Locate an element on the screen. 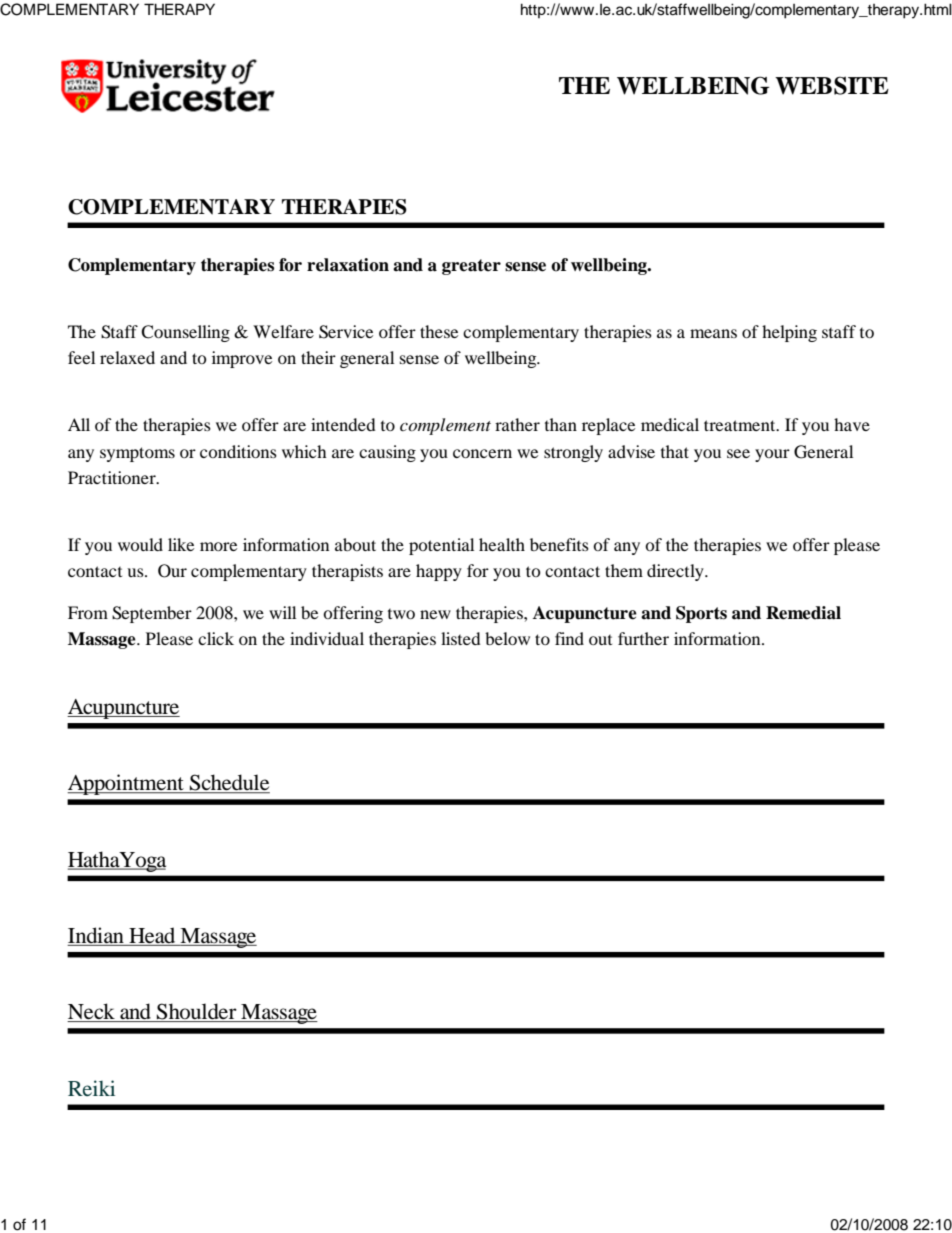 This screenshot has height=1233, width=952. treatment is located at coordinates (741, 425).
